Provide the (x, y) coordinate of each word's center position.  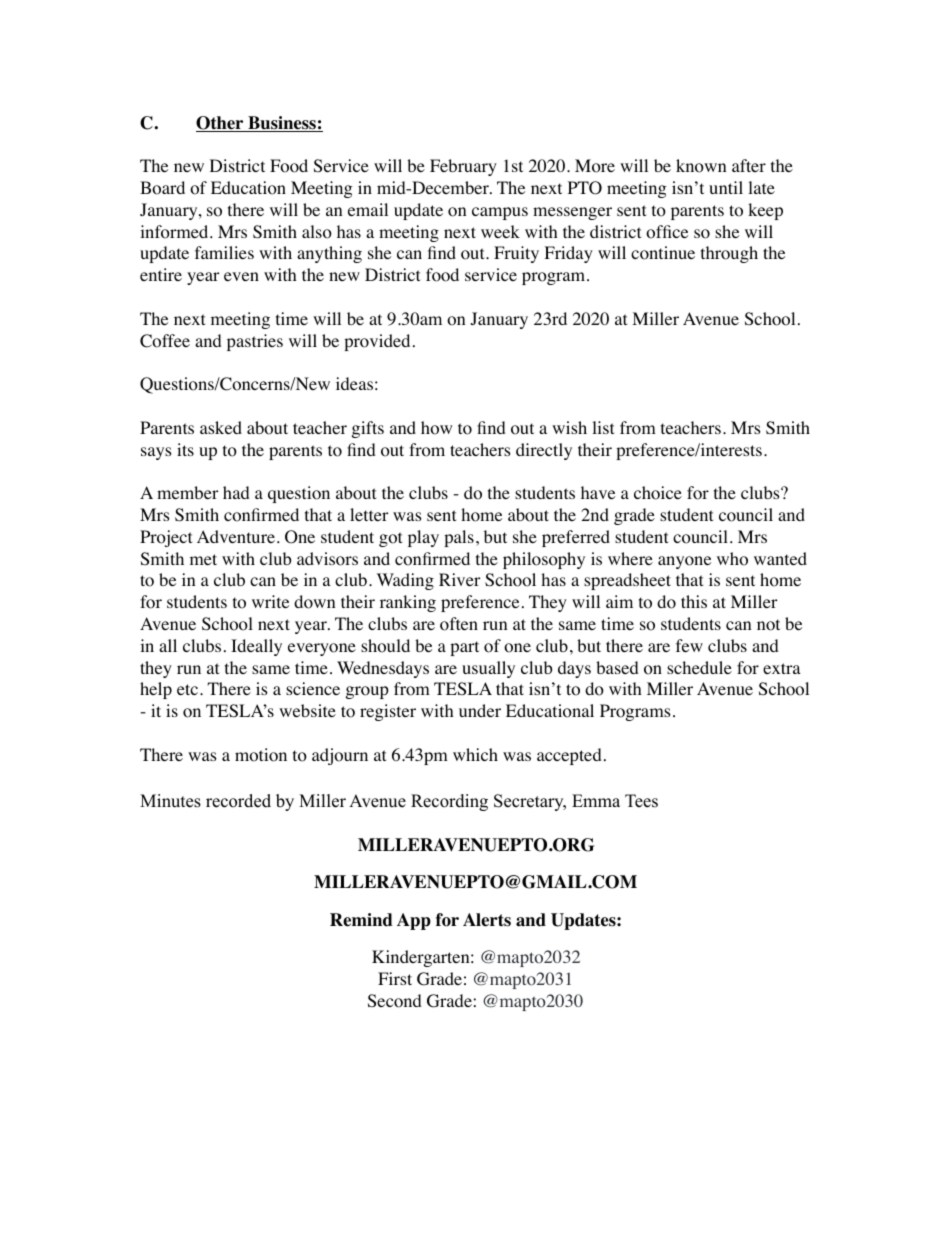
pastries (255, 342)
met (203, 559)
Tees (641, 801)
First (395, 978)
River (460, 579)
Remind (361, 920)
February (463, 167)
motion (261, 755)
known (701, 166)
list (603, 427)
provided (377, 342)
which (475, 754)
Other (221, 124)
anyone (684, 562)
